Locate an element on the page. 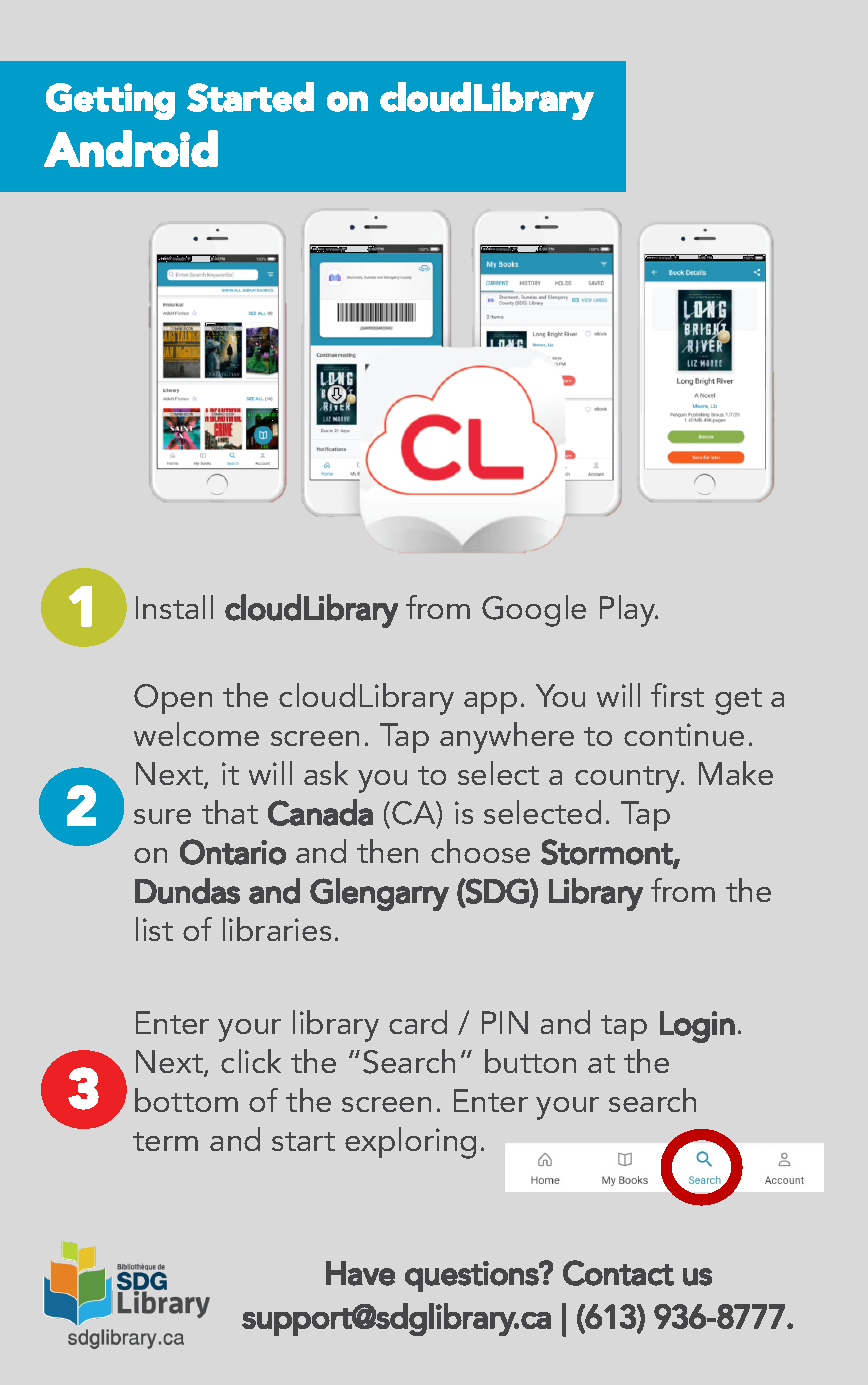 The width and height of the image is (868, 1385). questions is located at coordinates (472, 1276).
